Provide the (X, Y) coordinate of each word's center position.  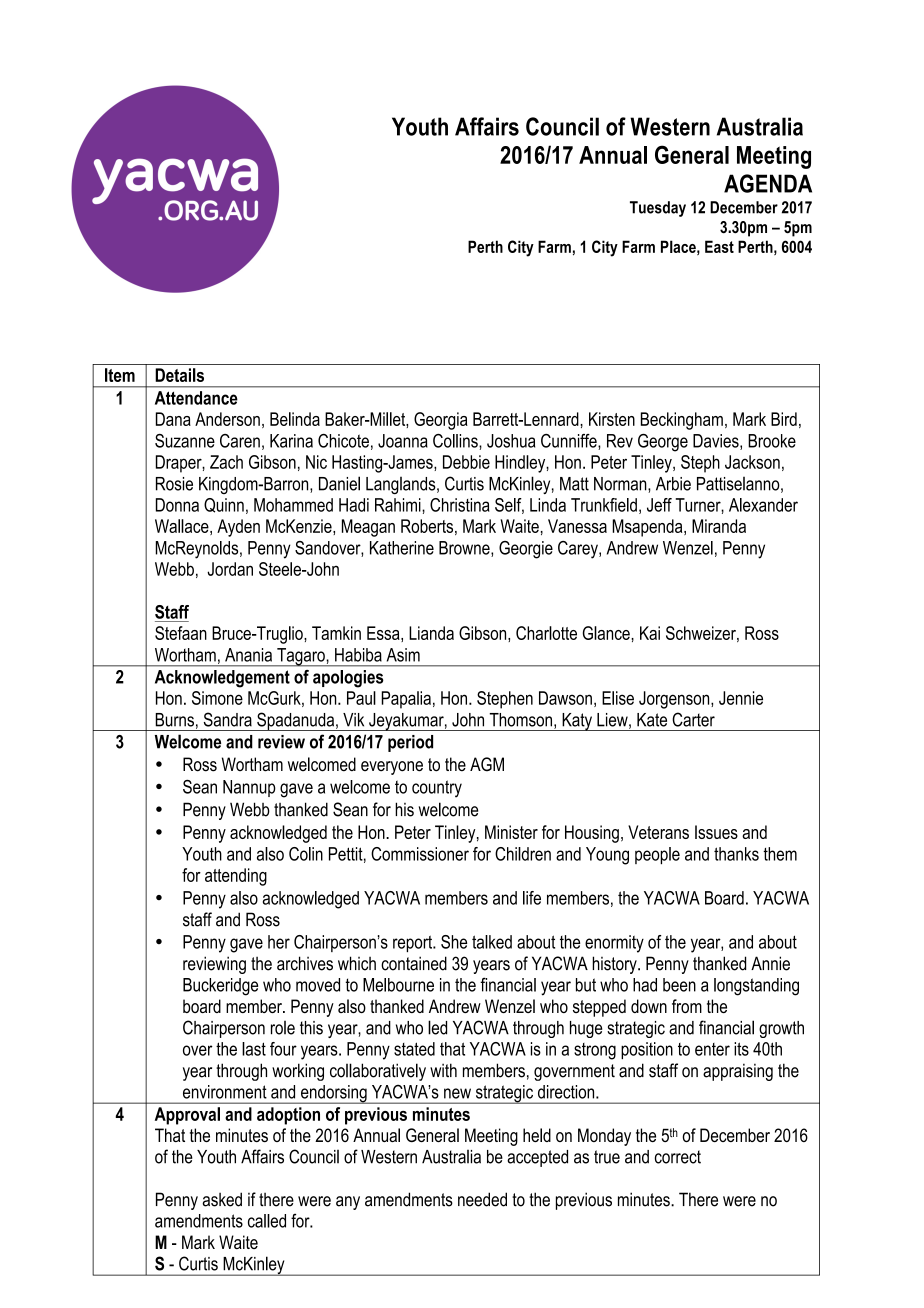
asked (222, 1199)
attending (236, 877)
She (454, 942)
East (719, 246)
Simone (217, 698)
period (410, 743)
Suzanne (185, 441)
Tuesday (658, 209)
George (663, 443)
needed (482, 1199)
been (679, 985)
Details (179, 375)
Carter (693, 719)
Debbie (466, 462)
